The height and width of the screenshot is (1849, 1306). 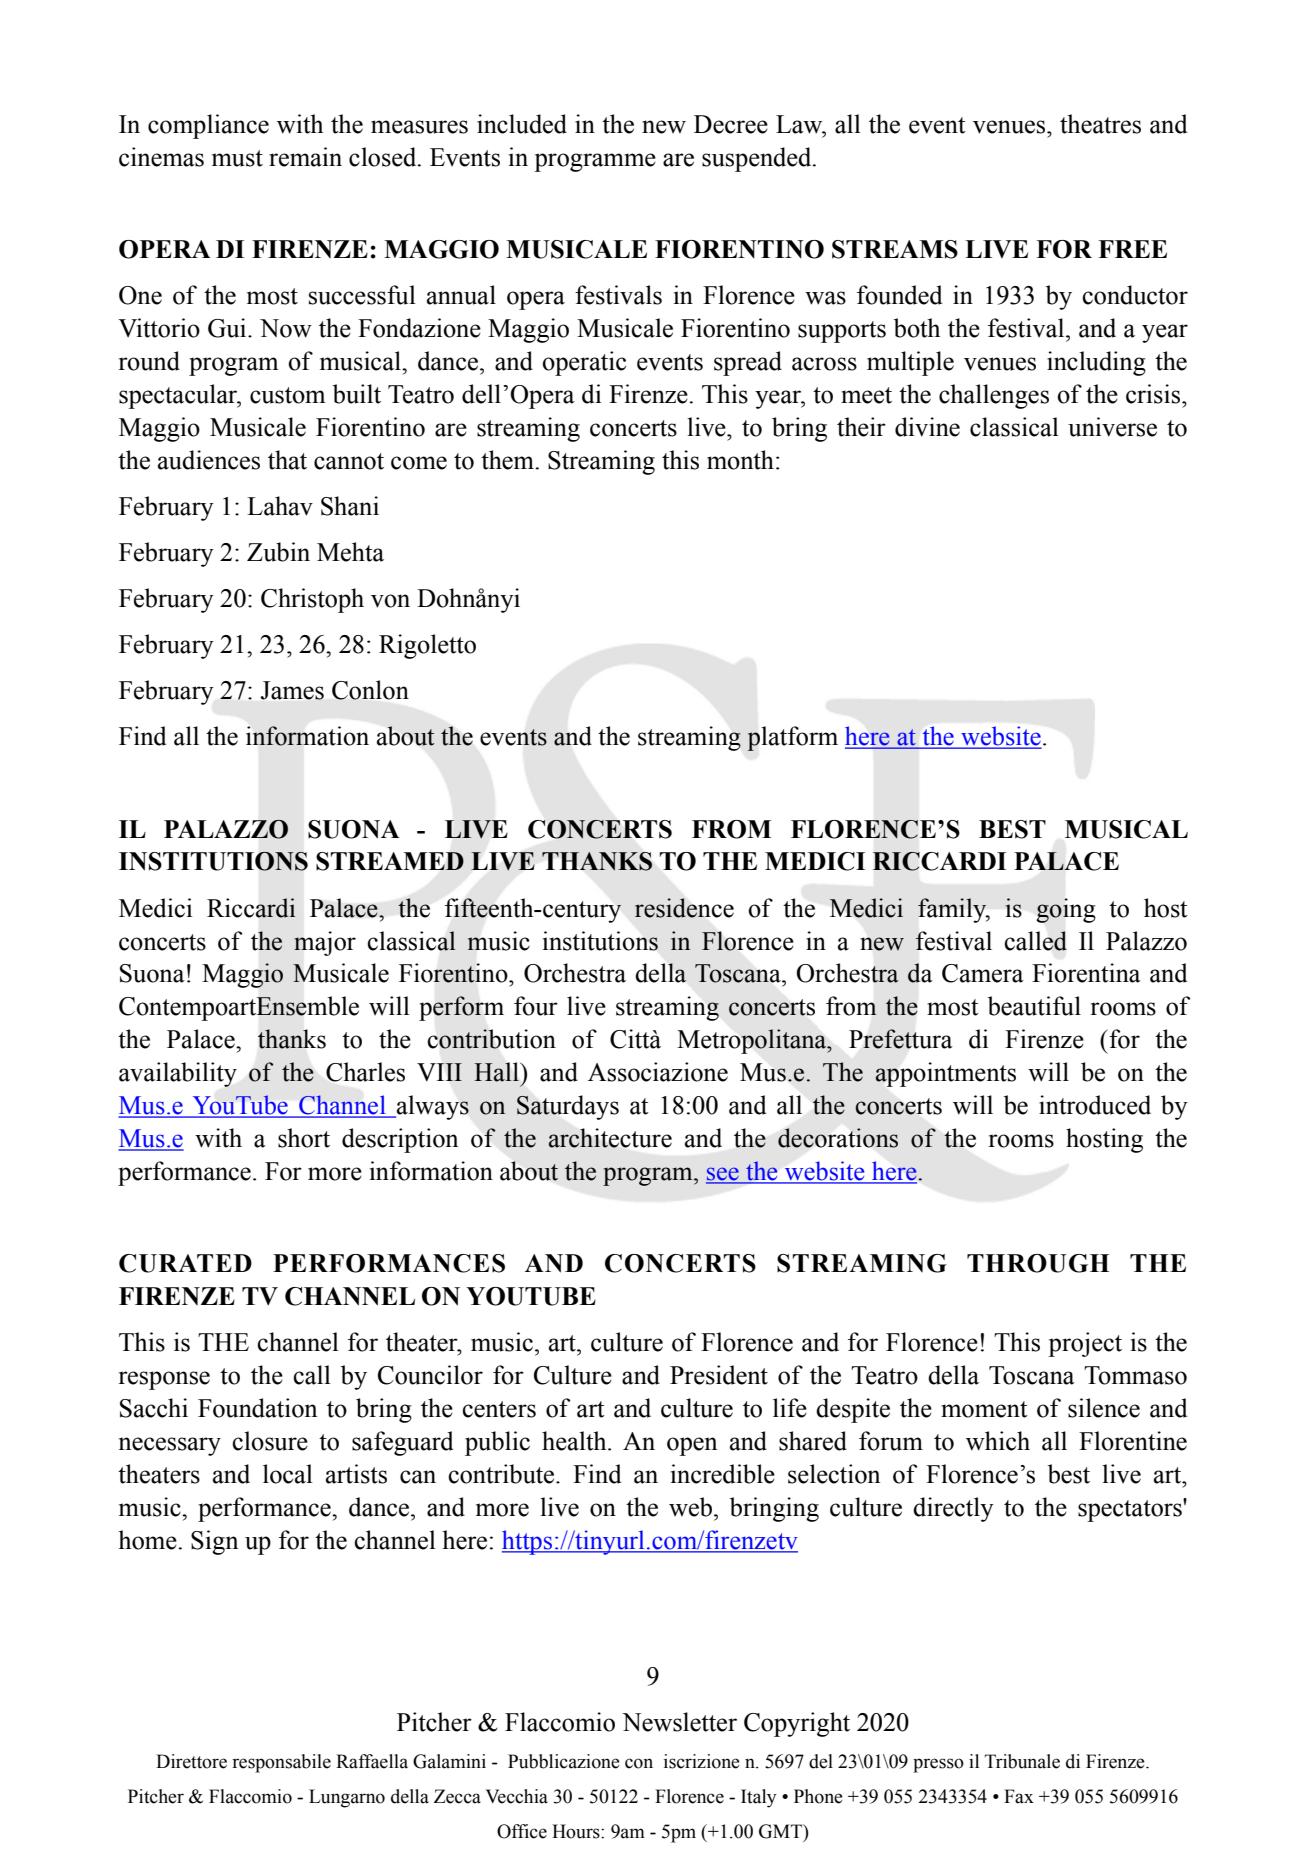 What do you see at coordinates (237, 158) in the screenshot?
I see `must` at bounding box center [237, 158].
